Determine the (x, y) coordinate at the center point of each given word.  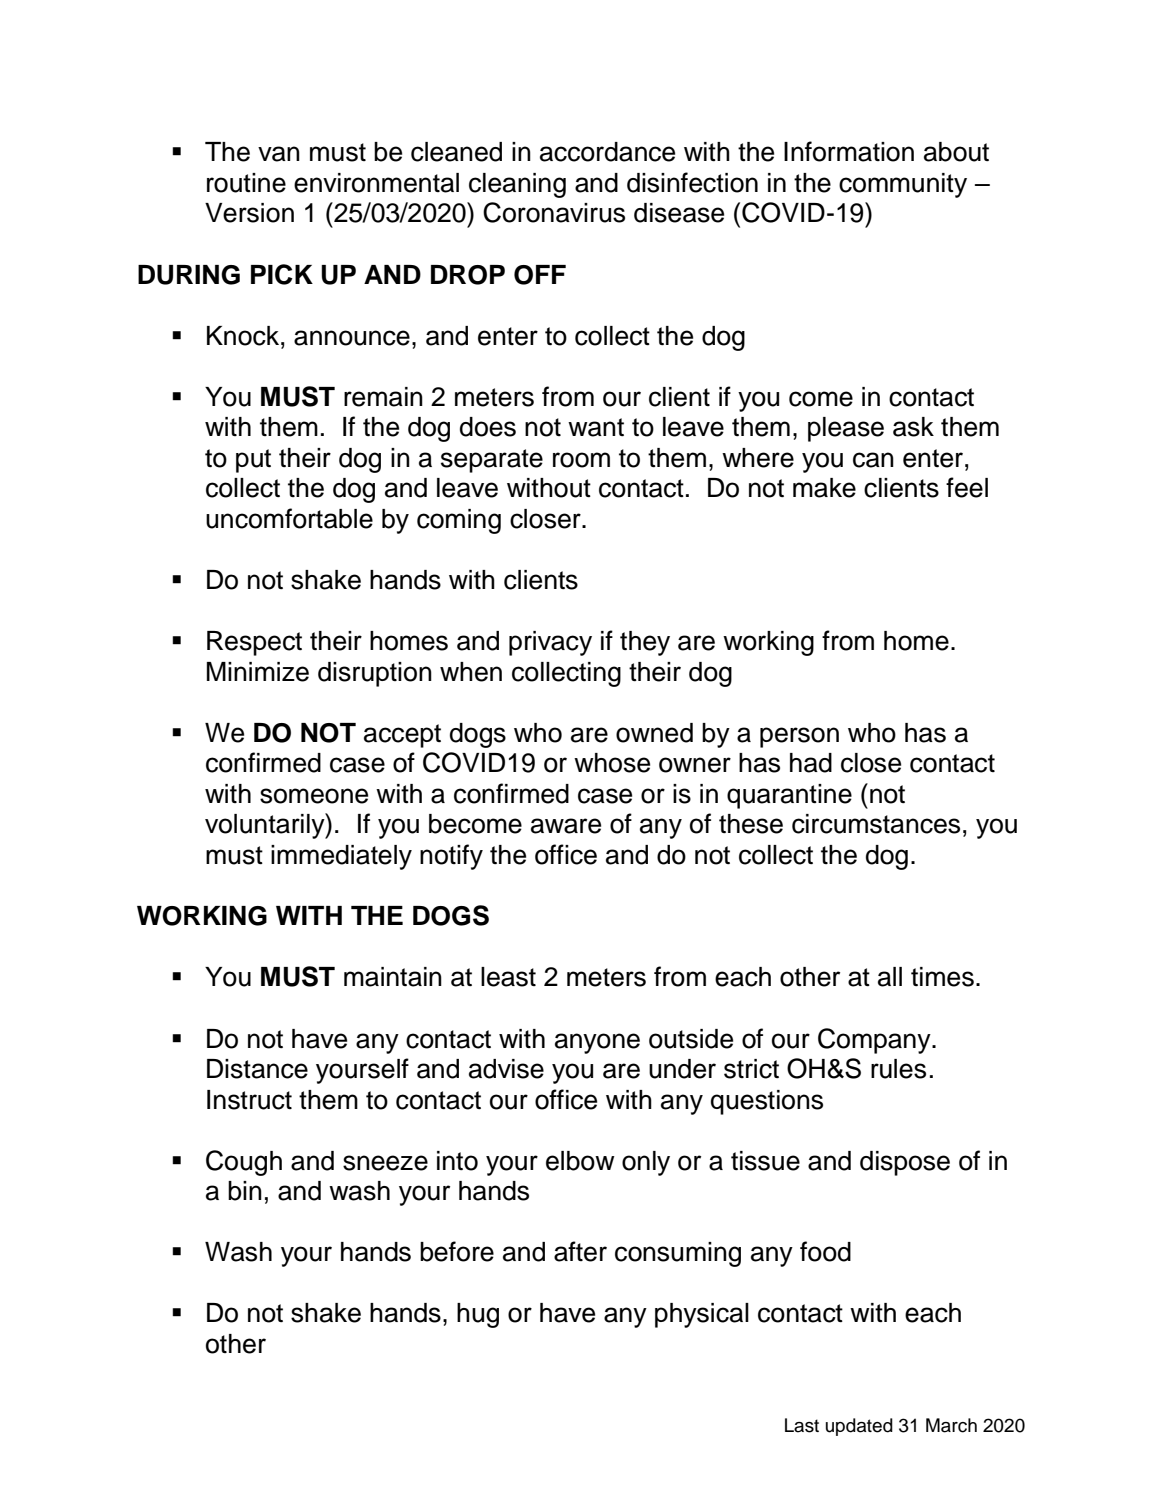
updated (859, 1427)
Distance (257, 1069)
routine (246, 183)
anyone (597, 1043)
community (903, 185)
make (824, 488)
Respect (254, 643)
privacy (550, 643)
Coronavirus (554, 212)
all (890, 977)
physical (702, 1315)
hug (478, 1315)
